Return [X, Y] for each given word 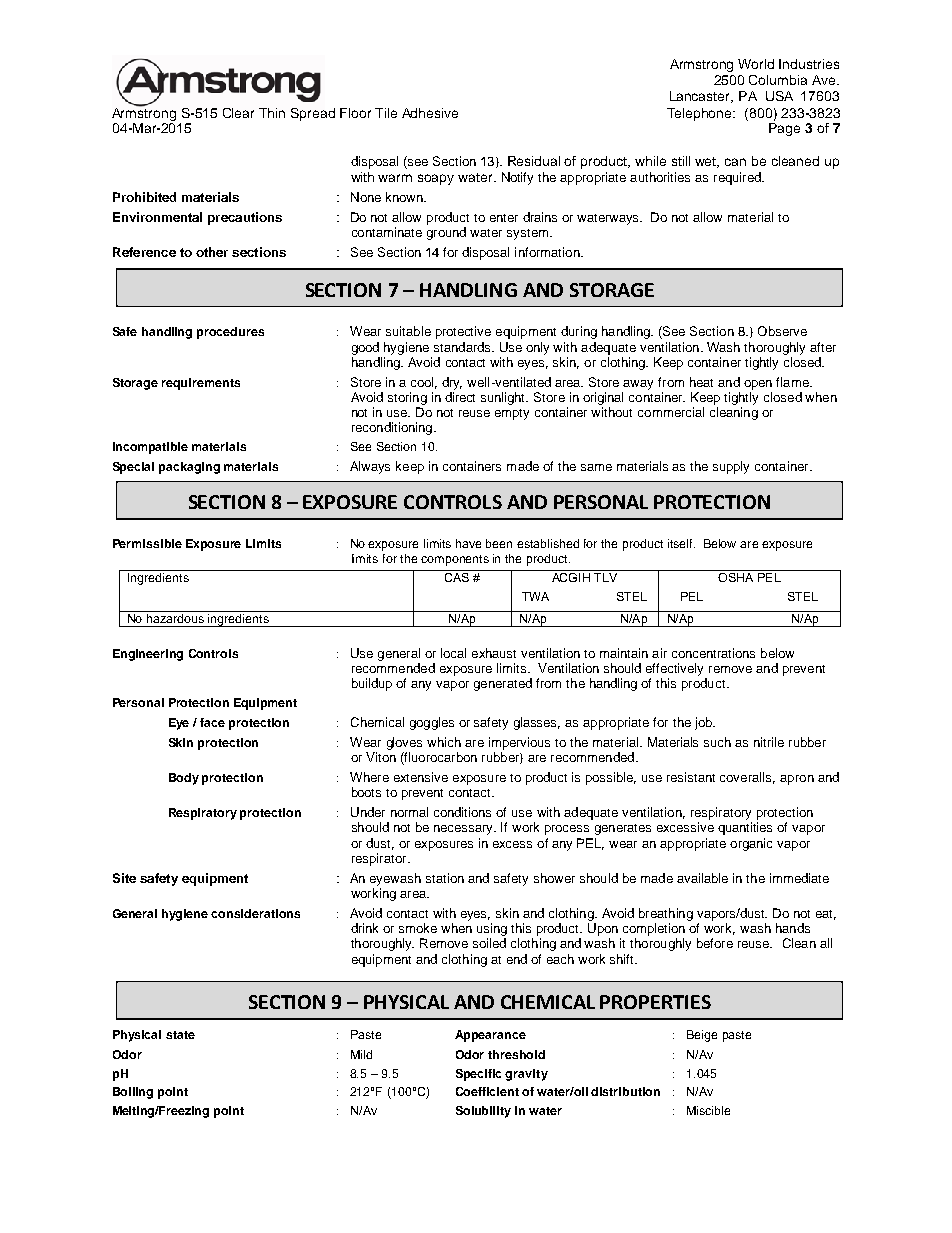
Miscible [708, 1110]
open [758, 385]
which [444, 742]
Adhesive [430, 113]
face [212, 722]
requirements [201, 384]
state [180, 1035]
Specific [478, 1075]
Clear [238, 113]
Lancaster [701, 97]
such [717, 742]
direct [460, 397]
